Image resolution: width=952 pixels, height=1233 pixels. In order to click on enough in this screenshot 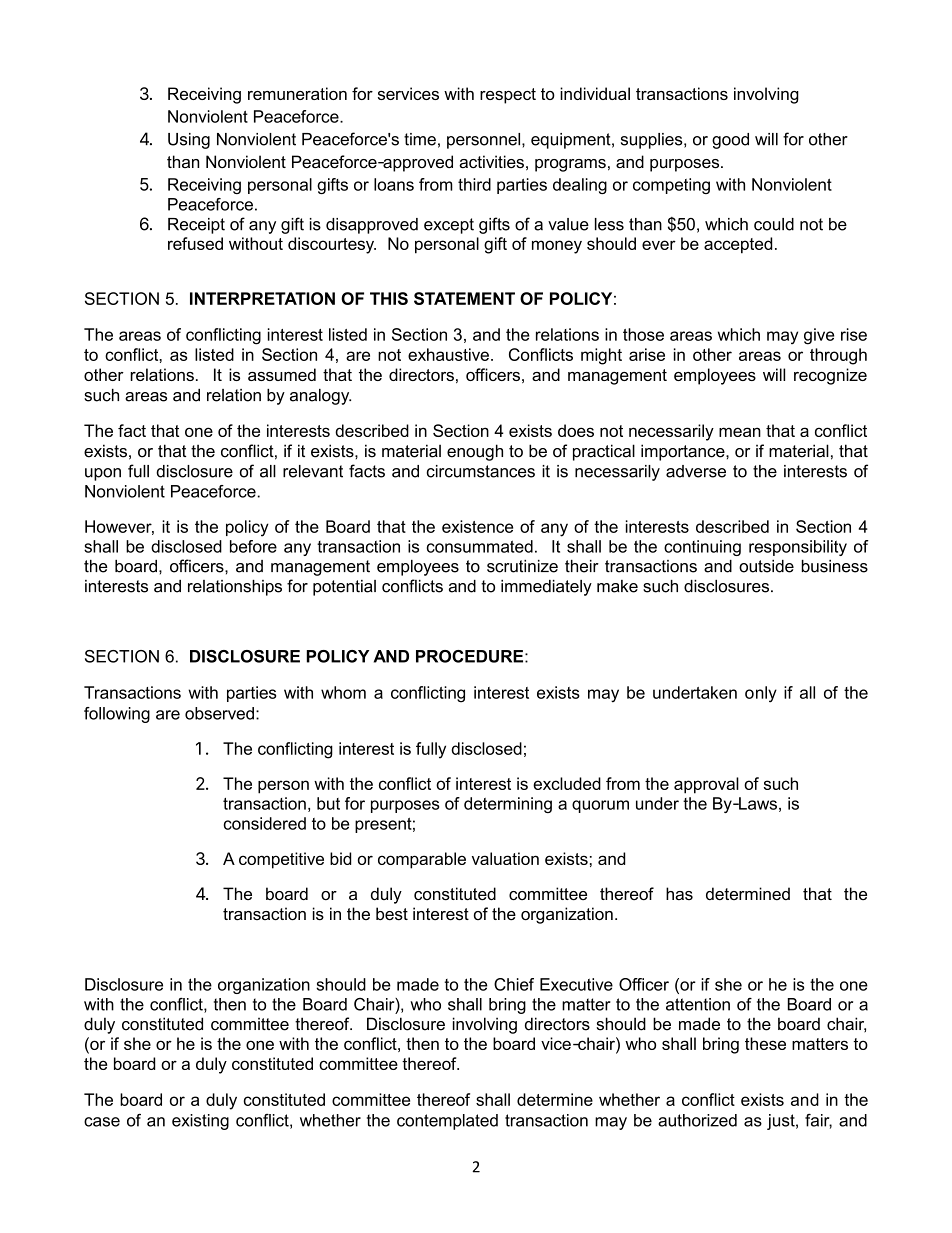, I will do `click(475, 452)`.
